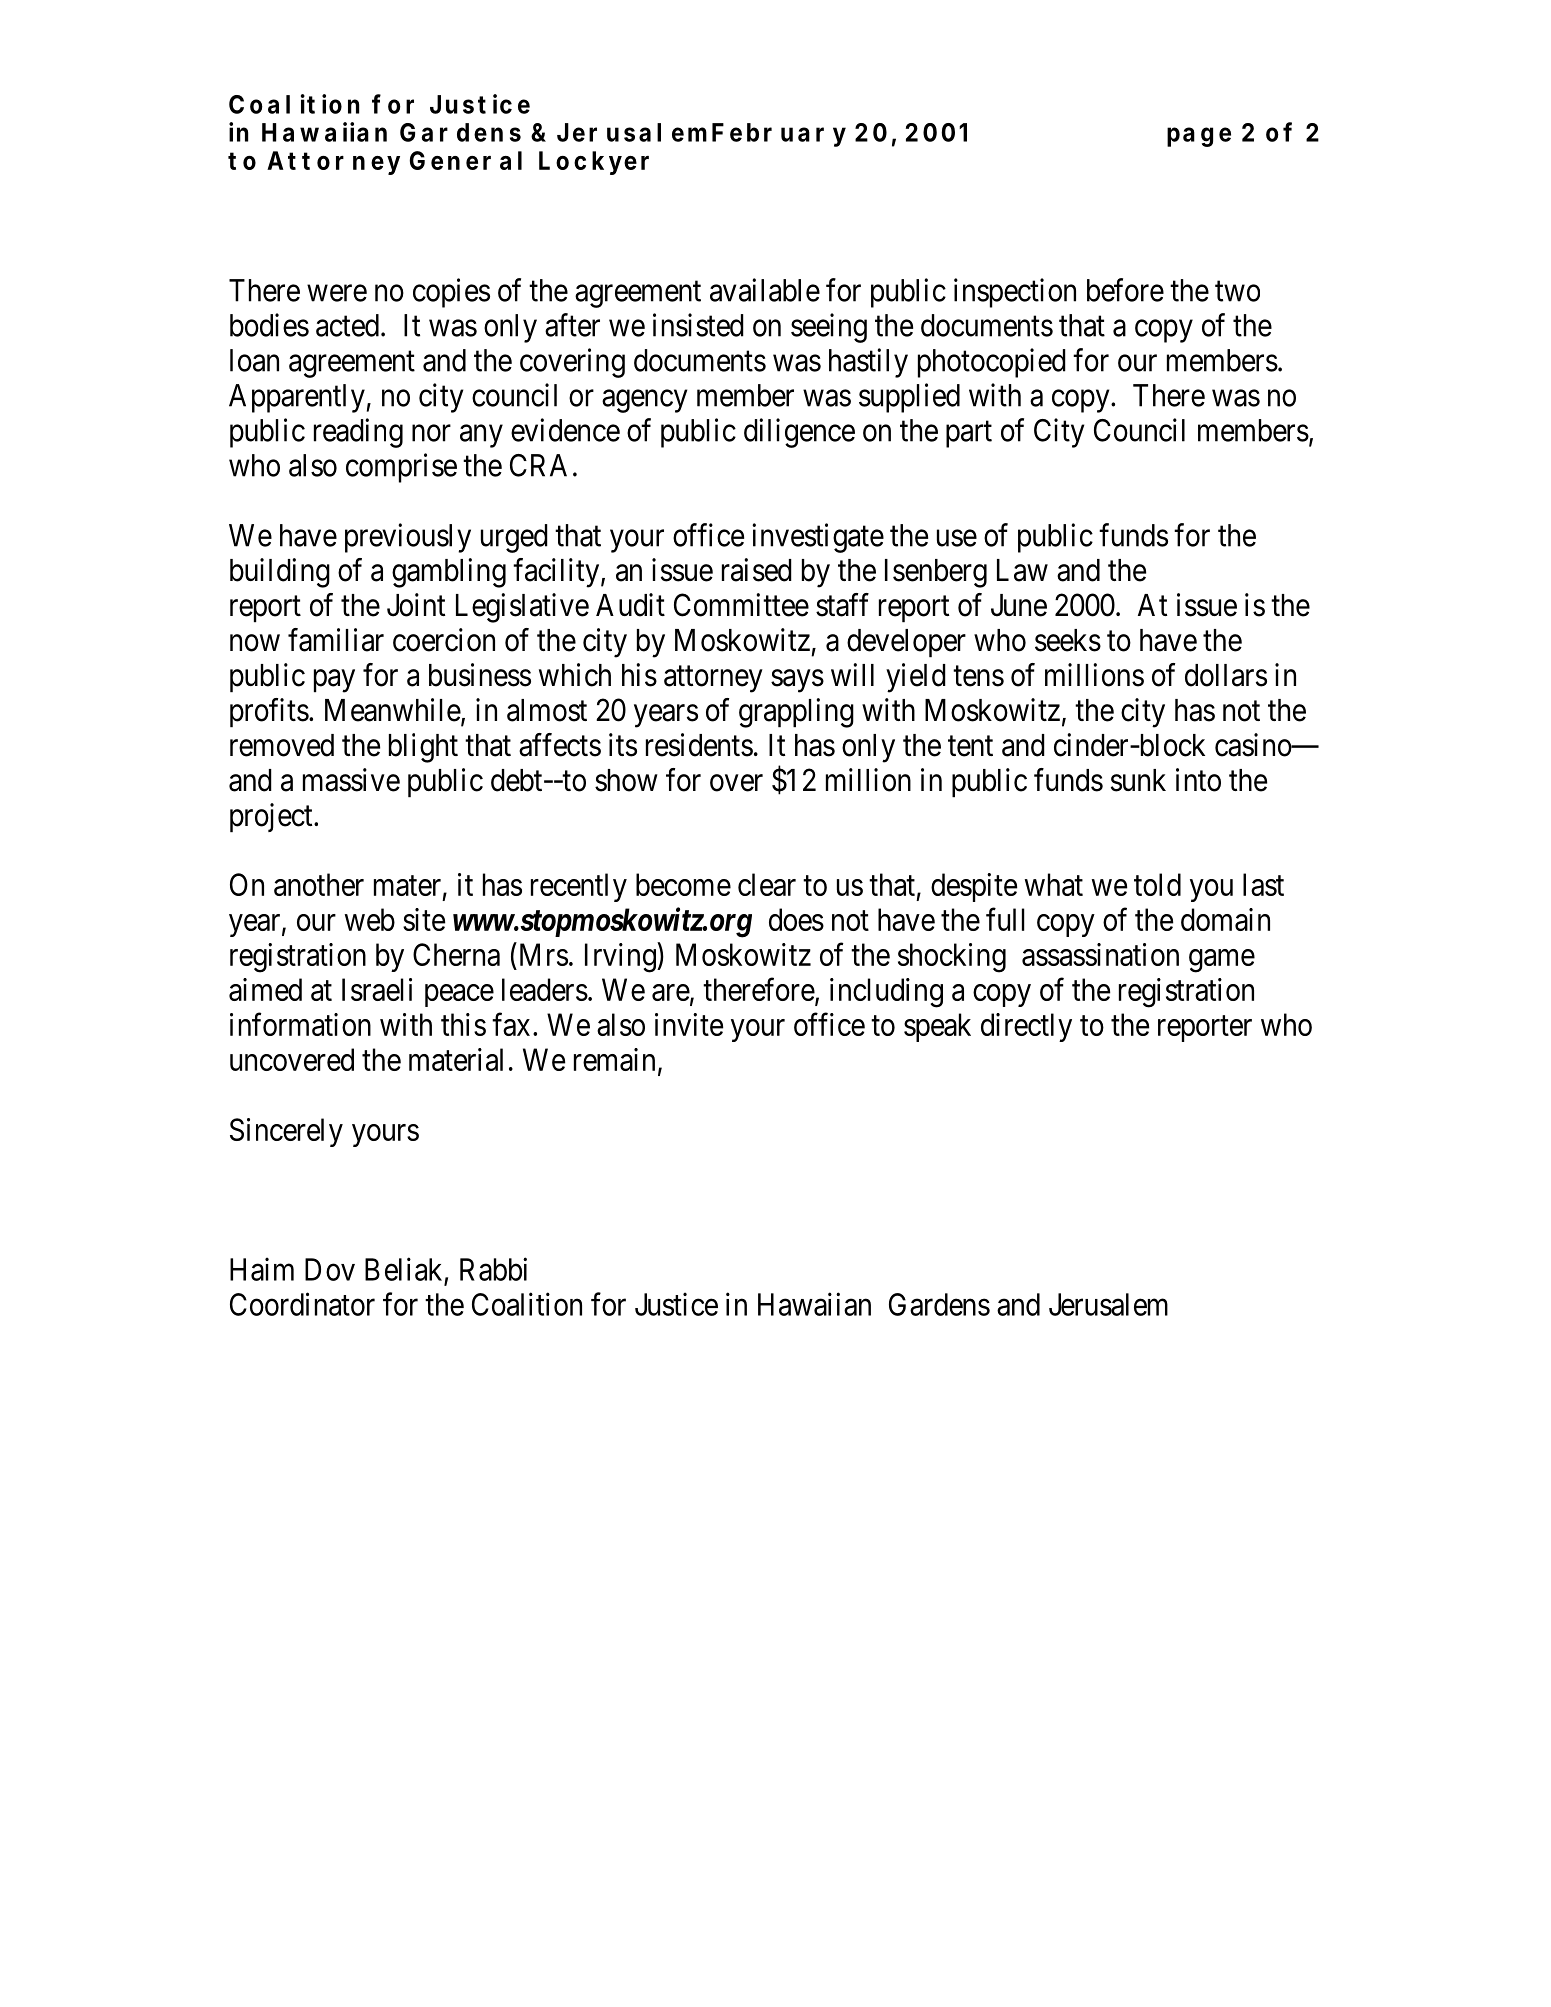  What do you see at coordinates (337, 293) in the screenshot?
I see `were` at bounding box center [337, 293].
